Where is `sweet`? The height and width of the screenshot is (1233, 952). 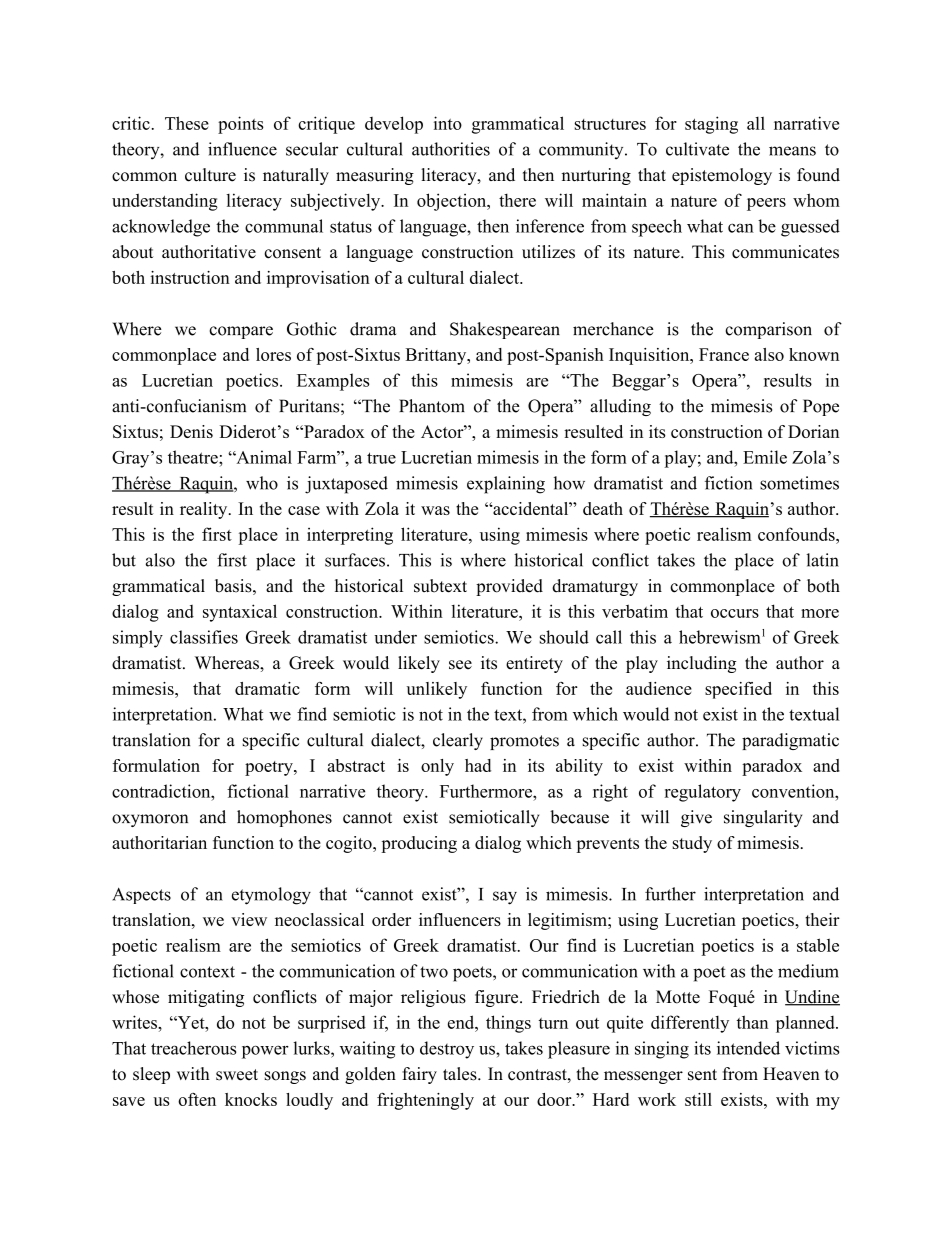
sweet is located at coordinates (237, 1075).
